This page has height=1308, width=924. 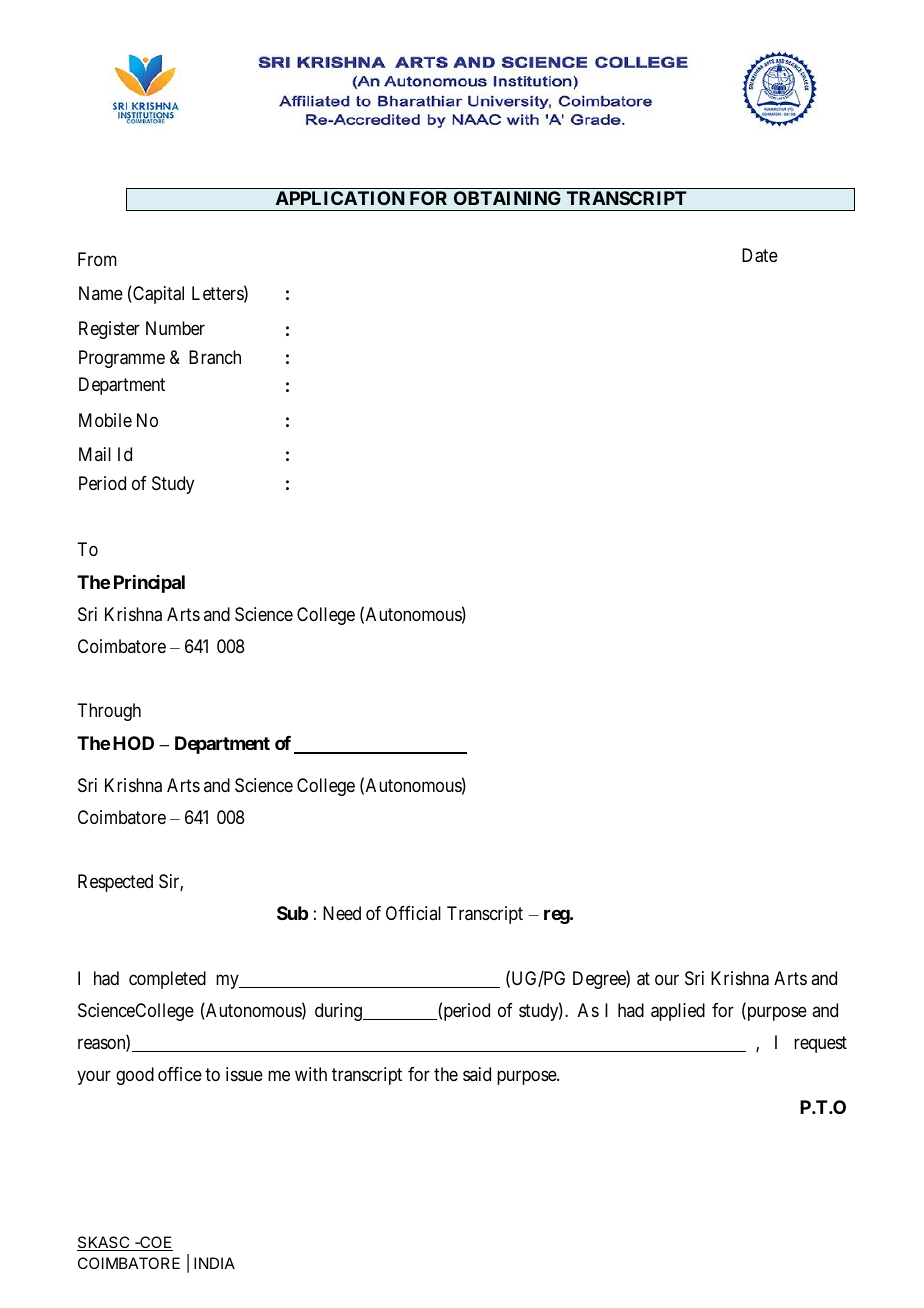 What do you see at coordinates (760, 255) in the page?
I see `Date` at bounding box center [760, 255].
